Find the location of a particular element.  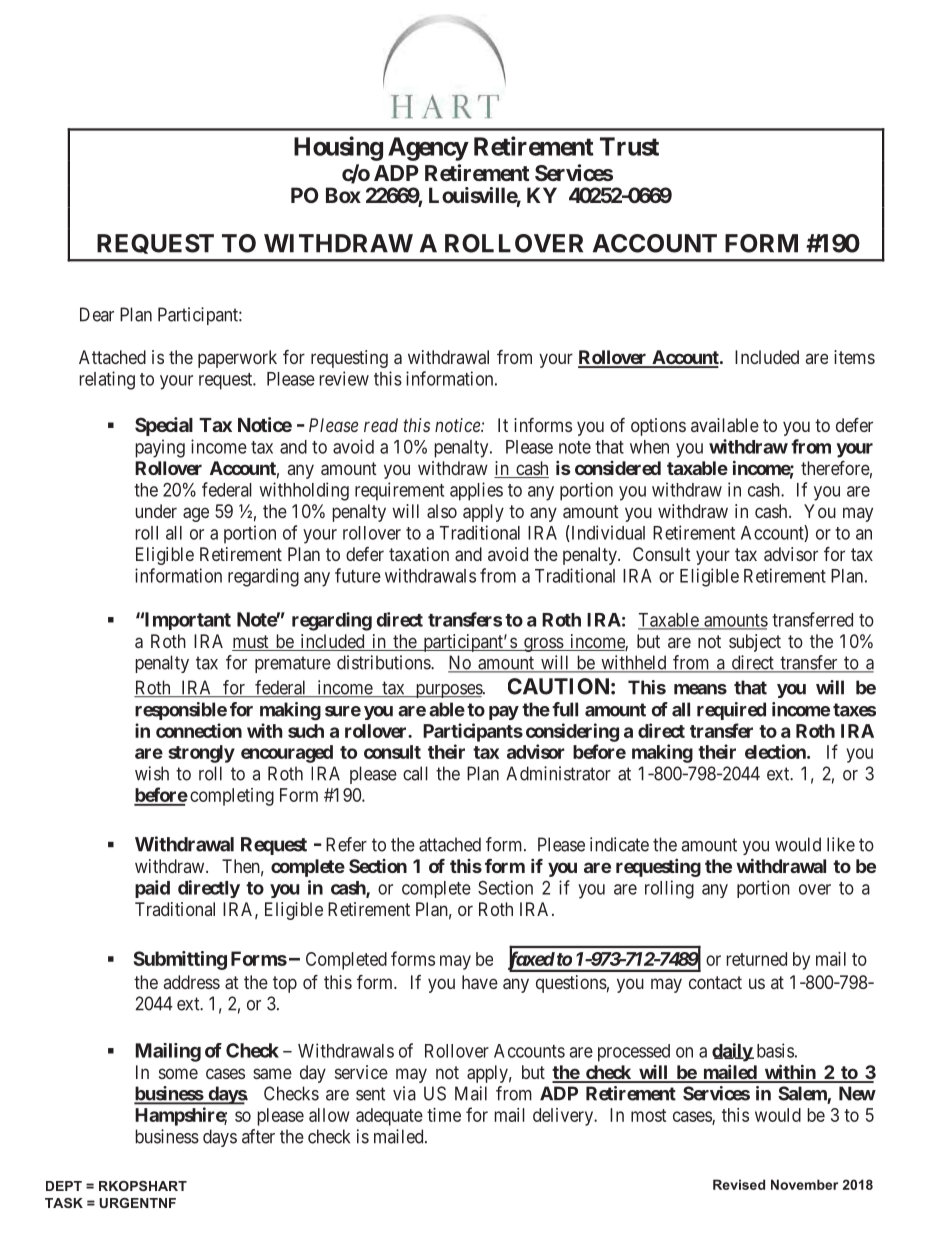

time is located at coordinates (444, 1115).
